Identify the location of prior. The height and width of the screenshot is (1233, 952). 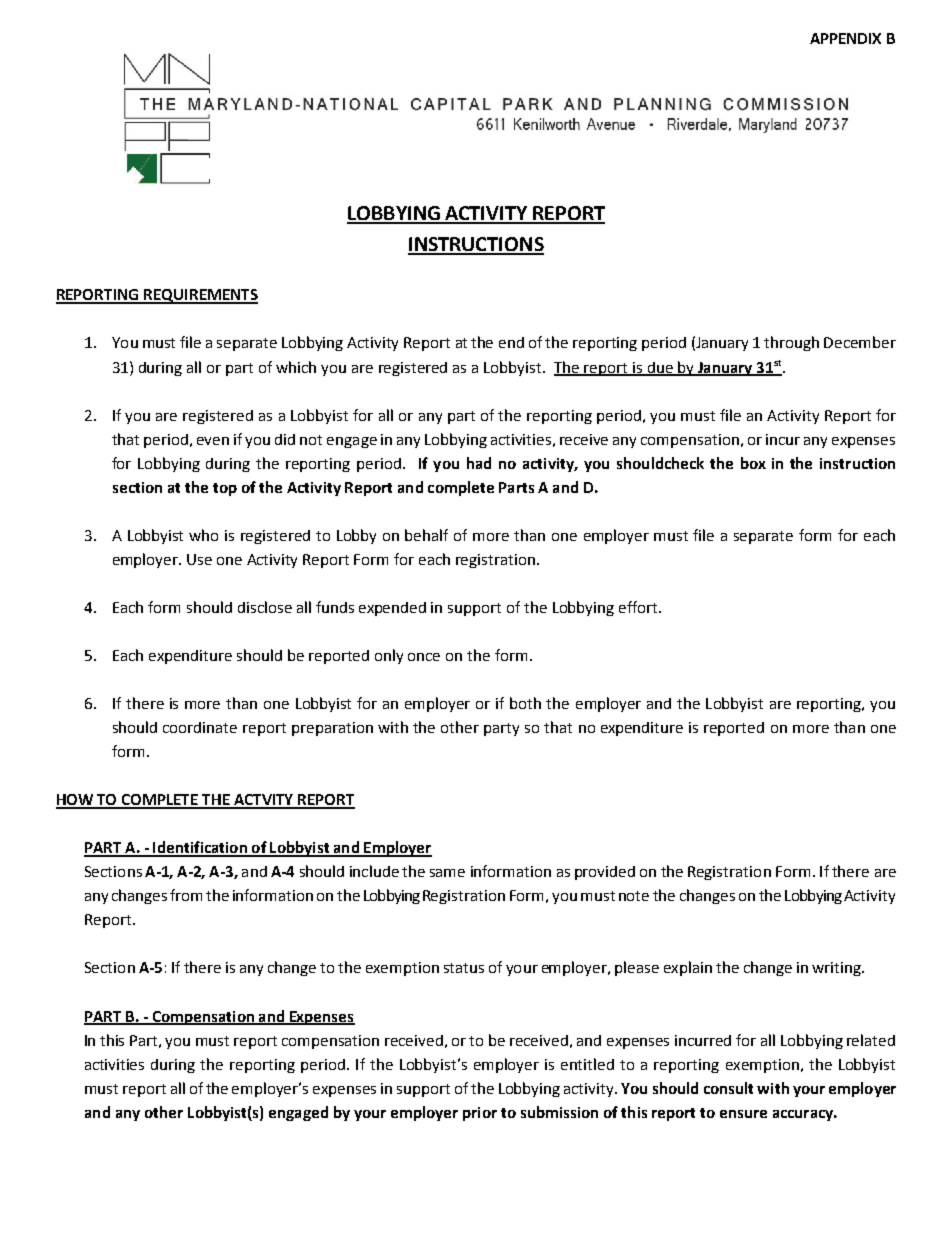
(480, 1114).
